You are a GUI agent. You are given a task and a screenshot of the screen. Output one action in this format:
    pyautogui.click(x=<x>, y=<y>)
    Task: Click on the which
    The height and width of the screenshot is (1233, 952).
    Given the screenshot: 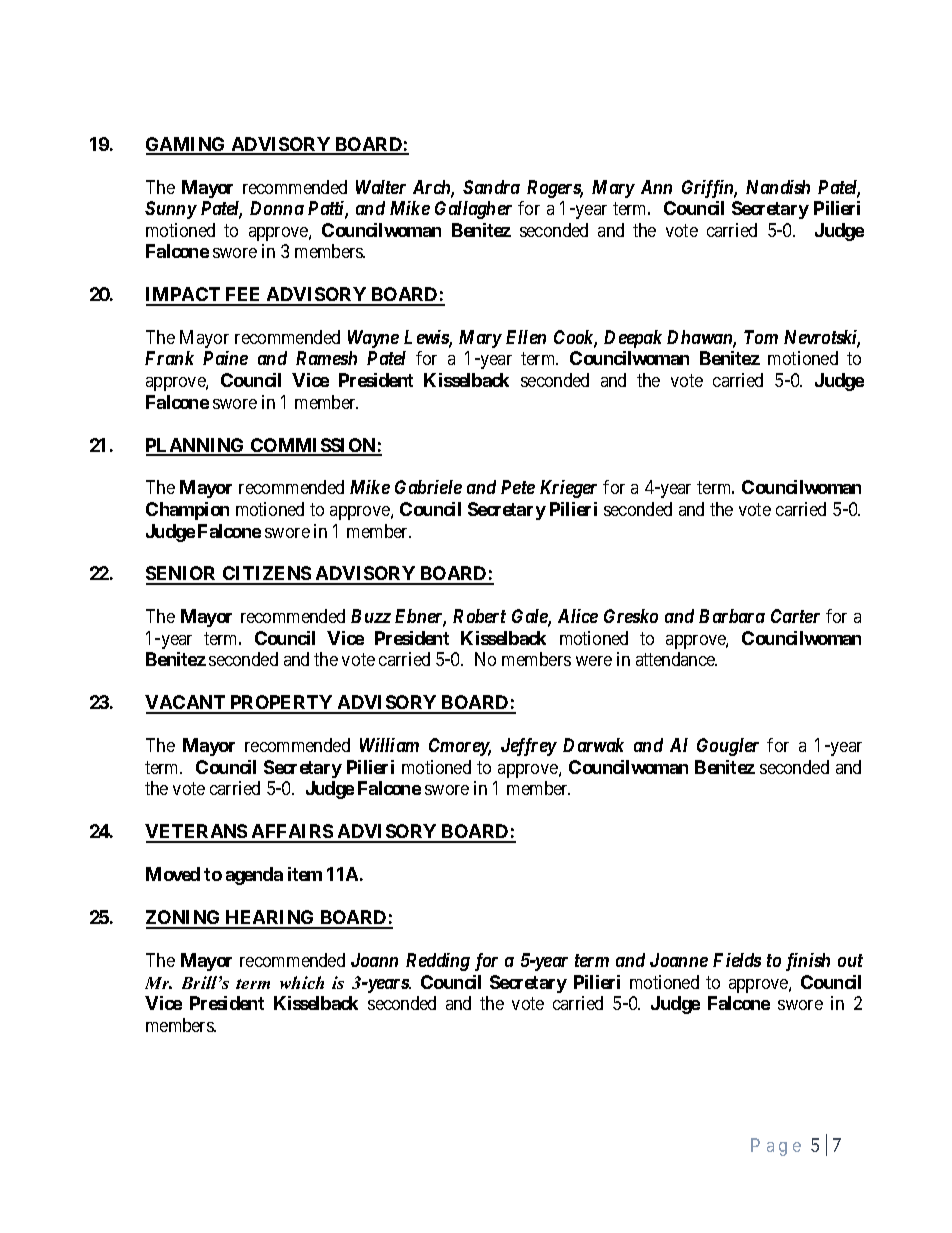 What is the action you would take?
    pyautogui.click(x=302, y=982)
